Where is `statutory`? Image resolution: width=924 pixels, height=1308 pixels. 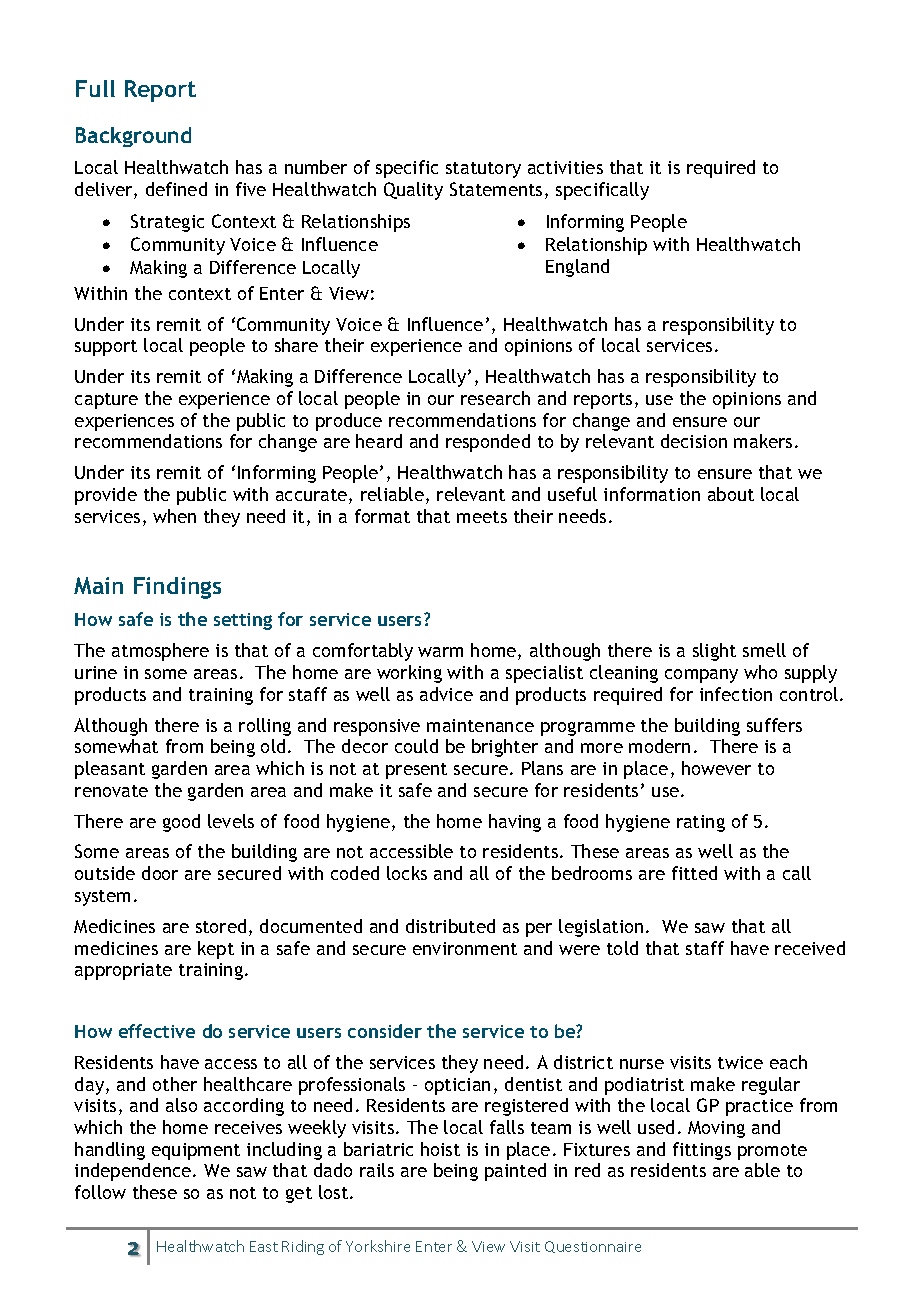
statutory is located at coordinates (483, 170).
